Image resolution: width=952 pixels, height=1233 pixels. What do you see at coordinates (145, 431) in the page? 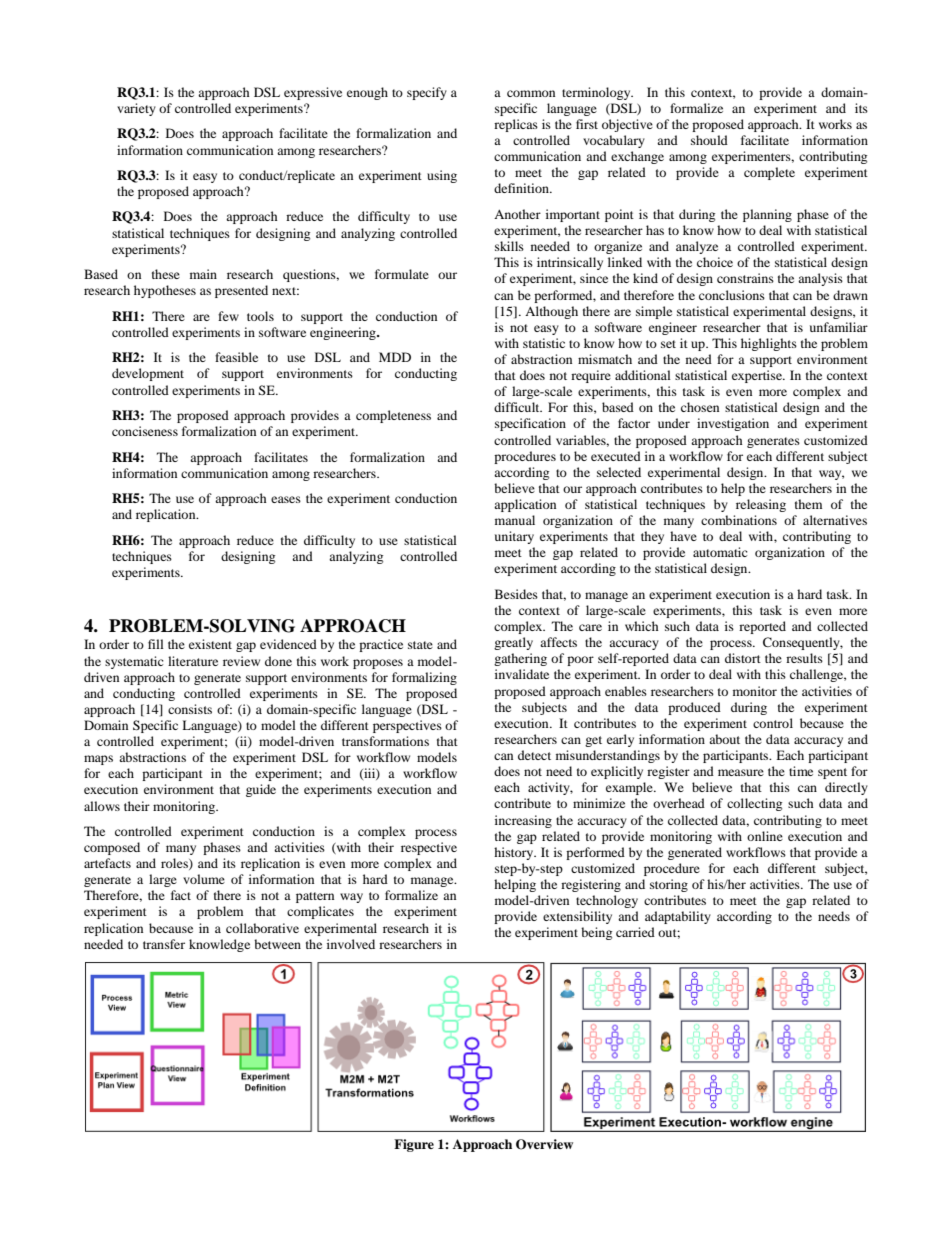
I see `conciseness` at bounding box center [145, 431].
